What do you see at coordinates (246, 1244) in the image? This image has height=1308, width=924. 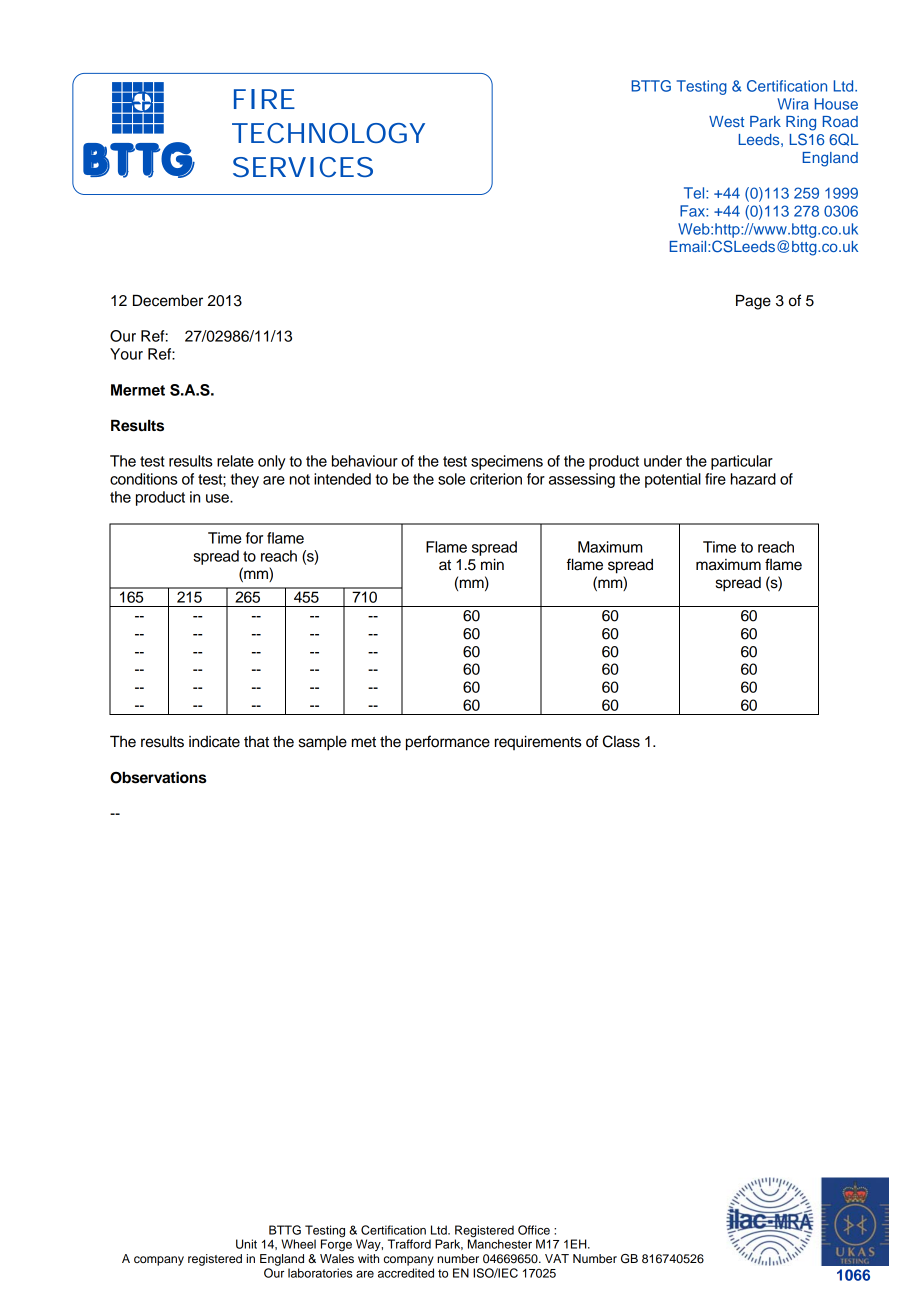 I see `Unit` at bounding box center [246, 1244].
